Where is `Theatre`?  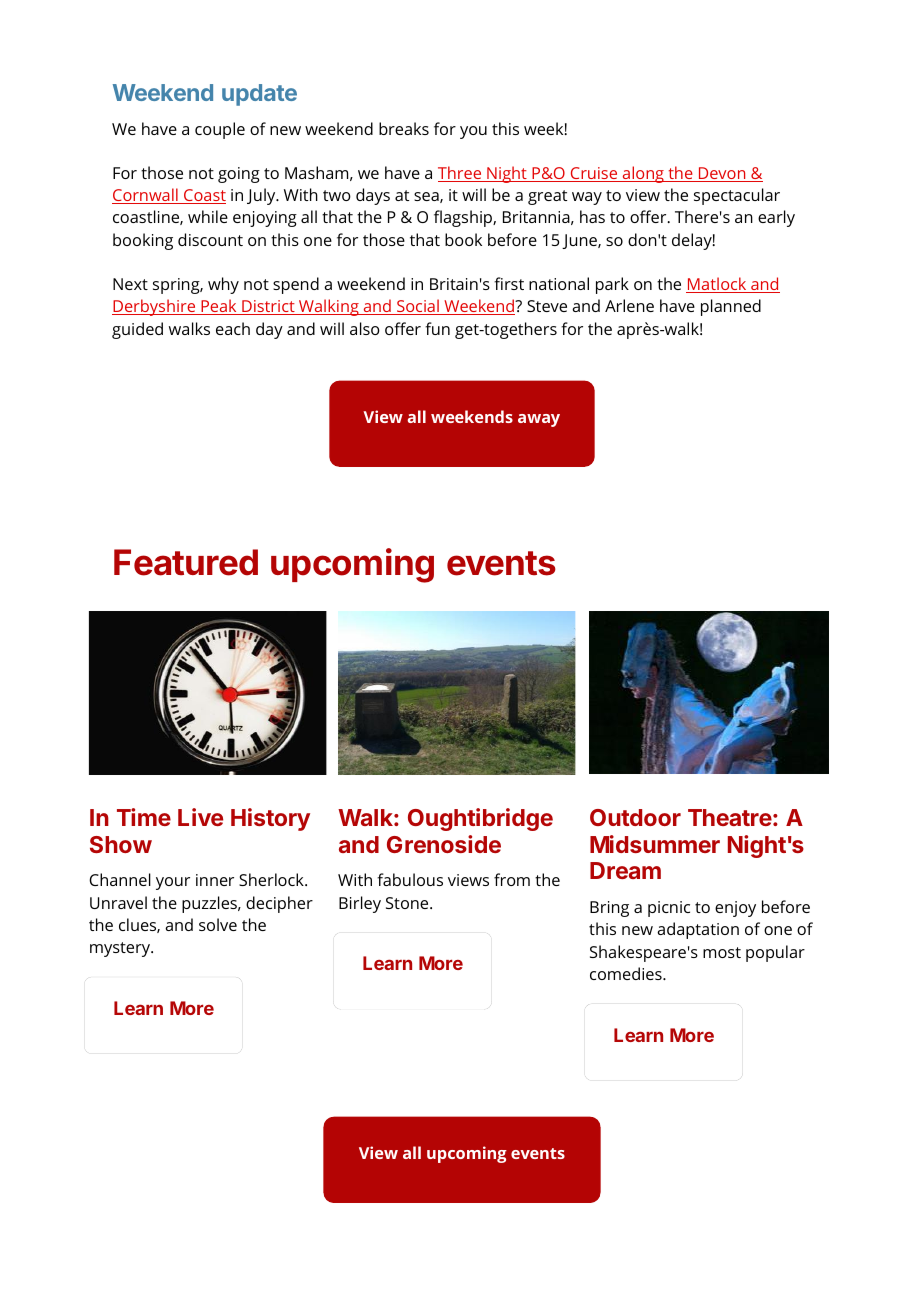 Theatre is located at coordinates (730, 817).
